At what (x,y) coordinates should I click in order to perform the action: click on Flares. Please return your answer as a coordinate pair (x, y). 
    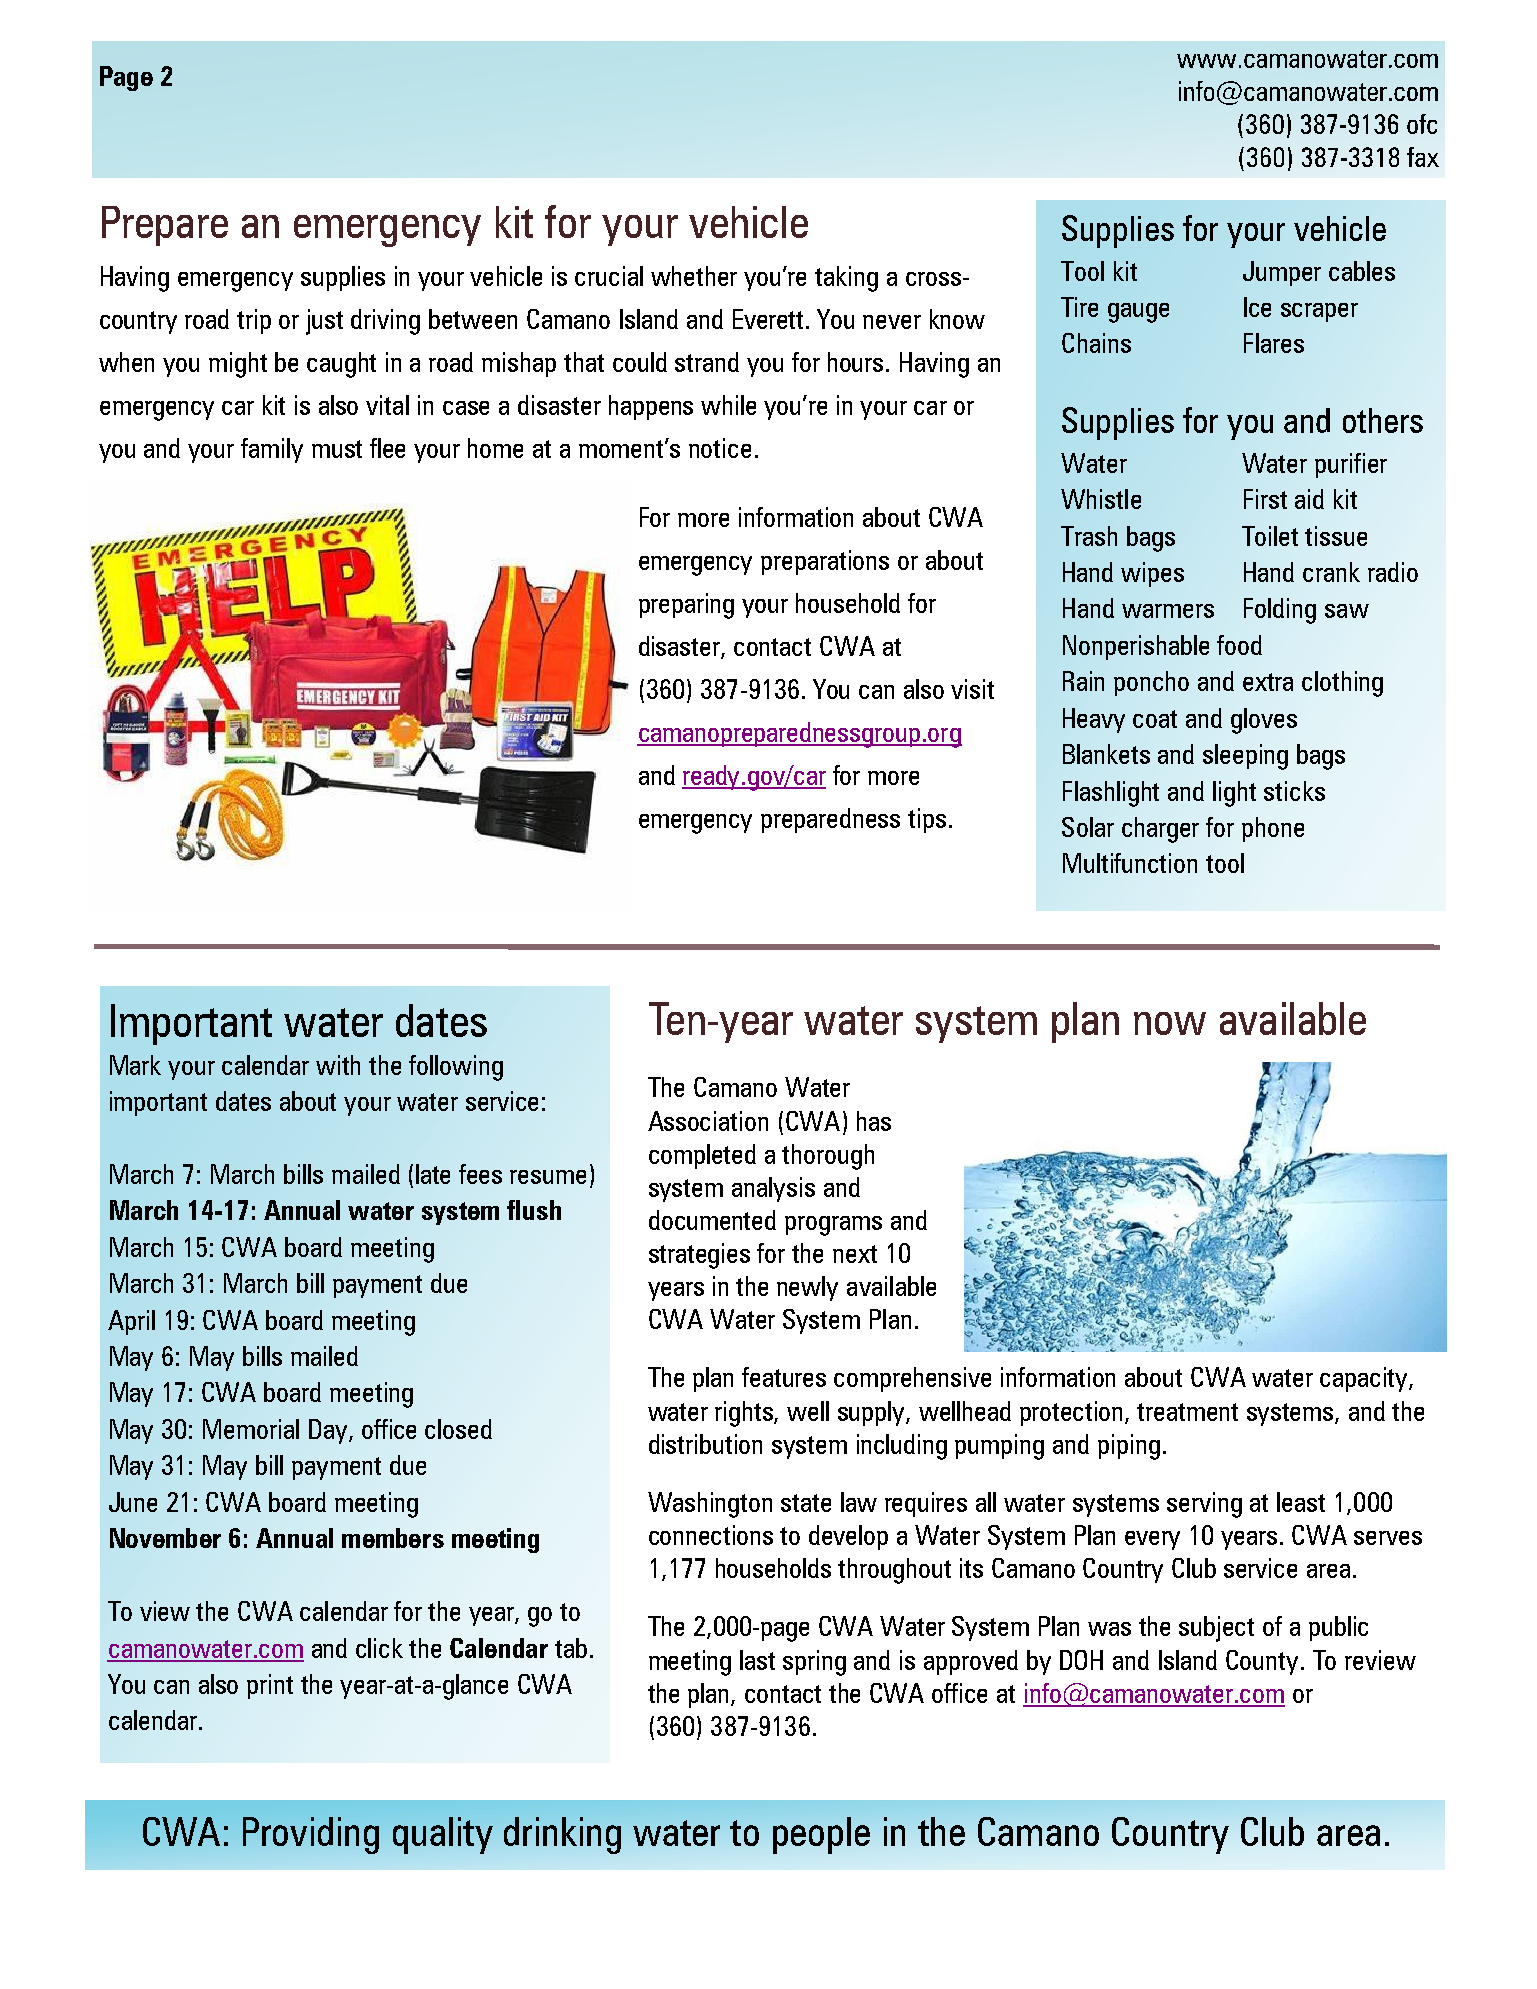
    Looking at the image, I should click on (1274, 343).
